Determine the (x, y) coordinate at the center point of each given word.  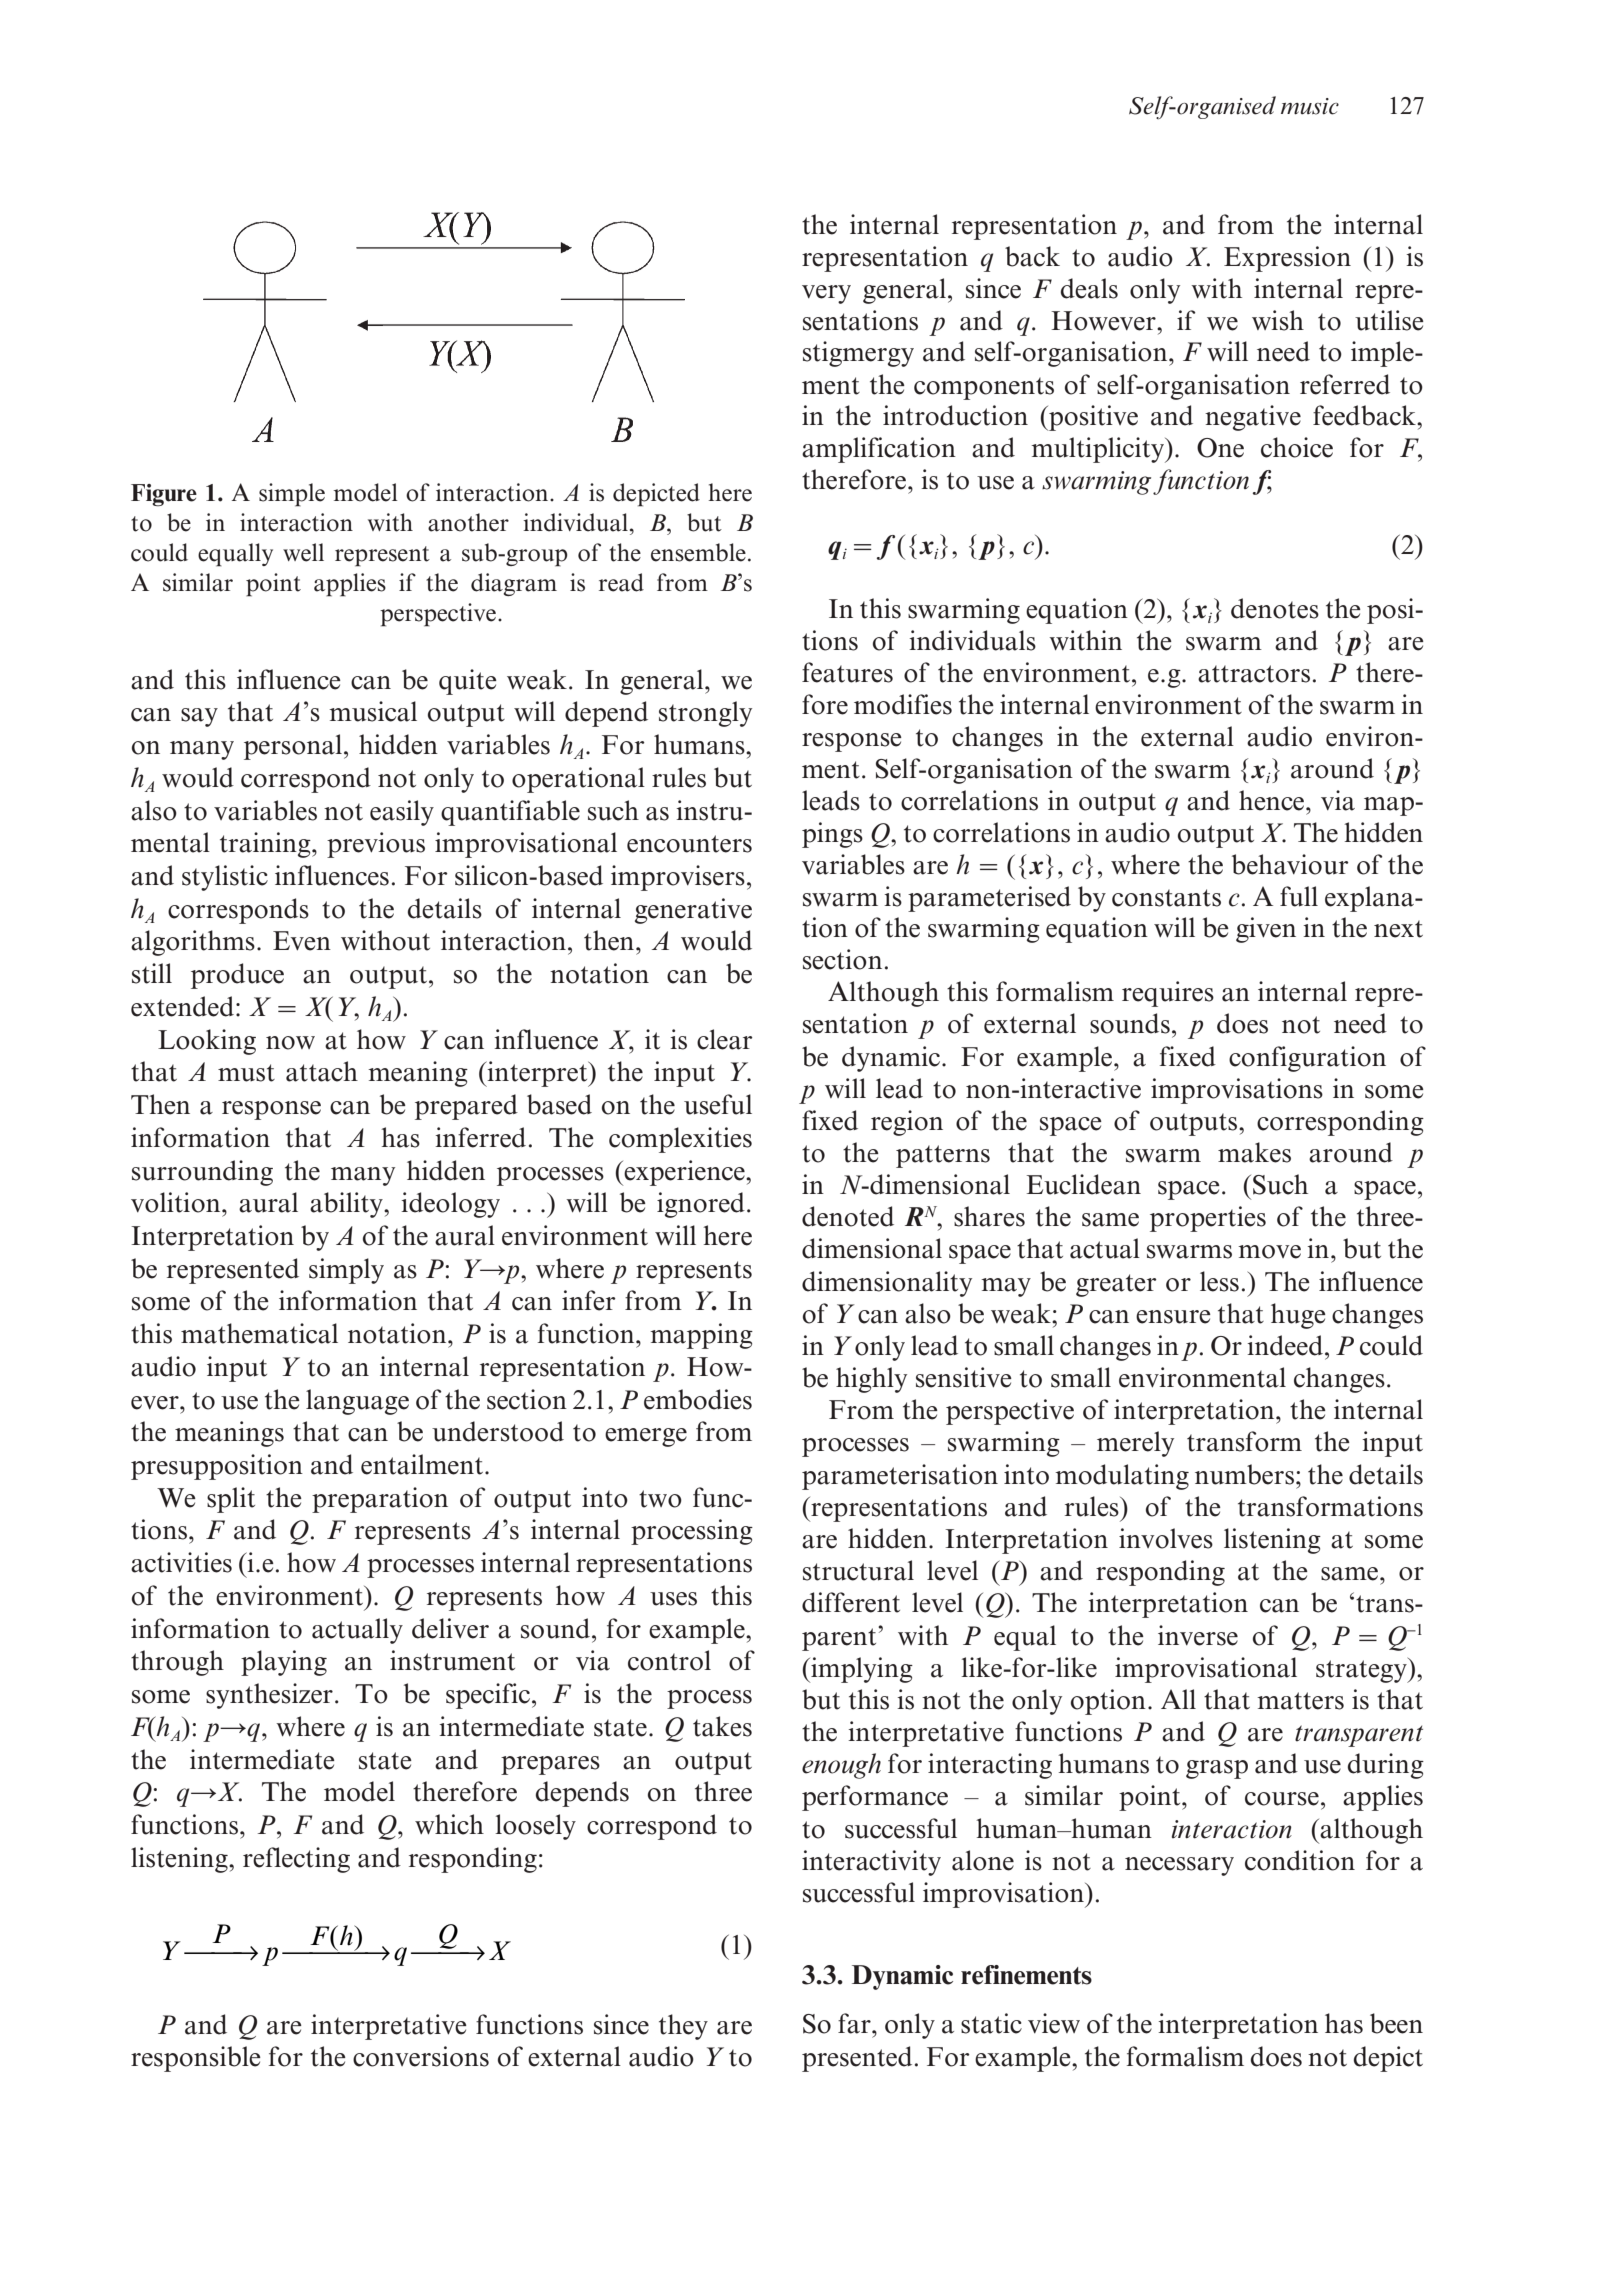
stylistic (225, 878)
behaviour (1290, 864)
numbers (1244, 1474)
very (826, 294)
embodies (698, 1399)
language (357, 1402)
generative (693, 911)
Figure (164, 495)
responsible (196, 2059)
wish (1278, 320)
